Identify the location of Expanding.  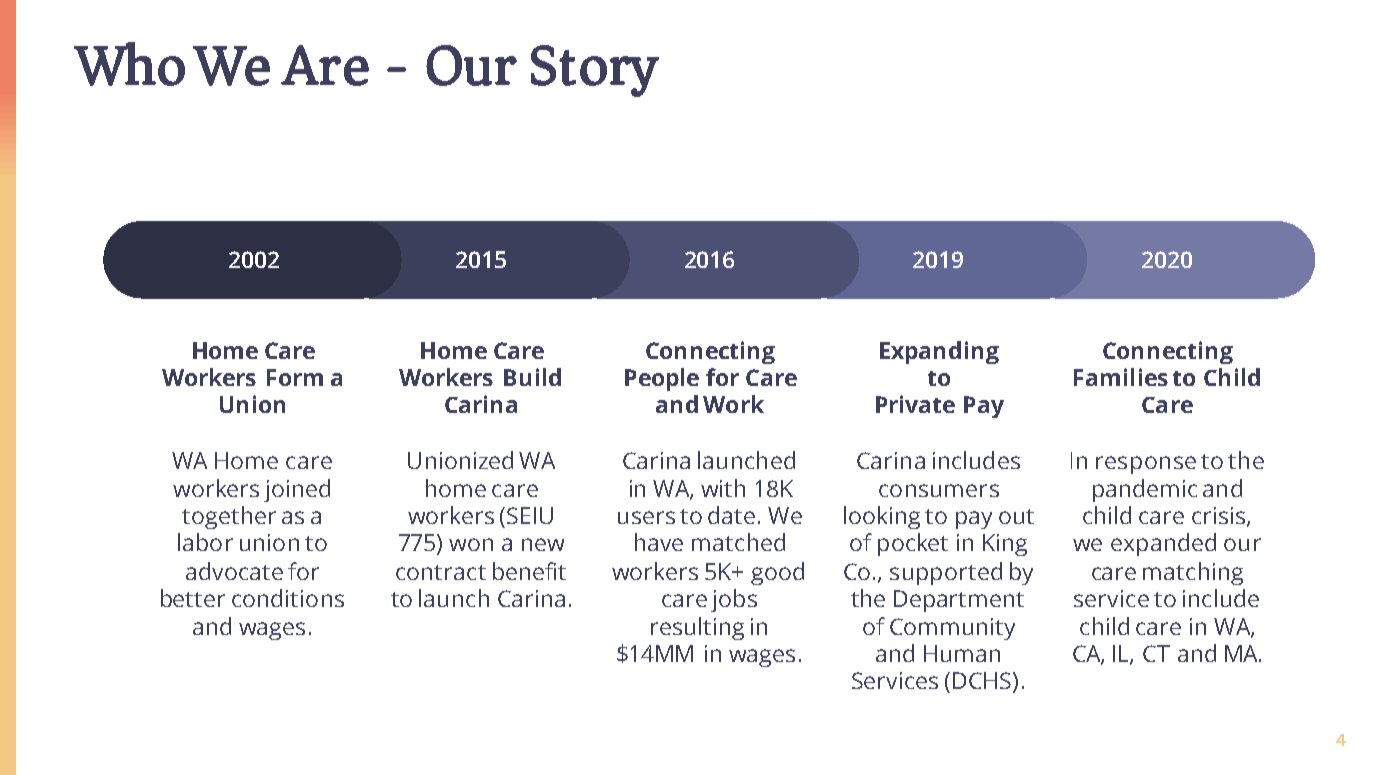
(939, 352).
